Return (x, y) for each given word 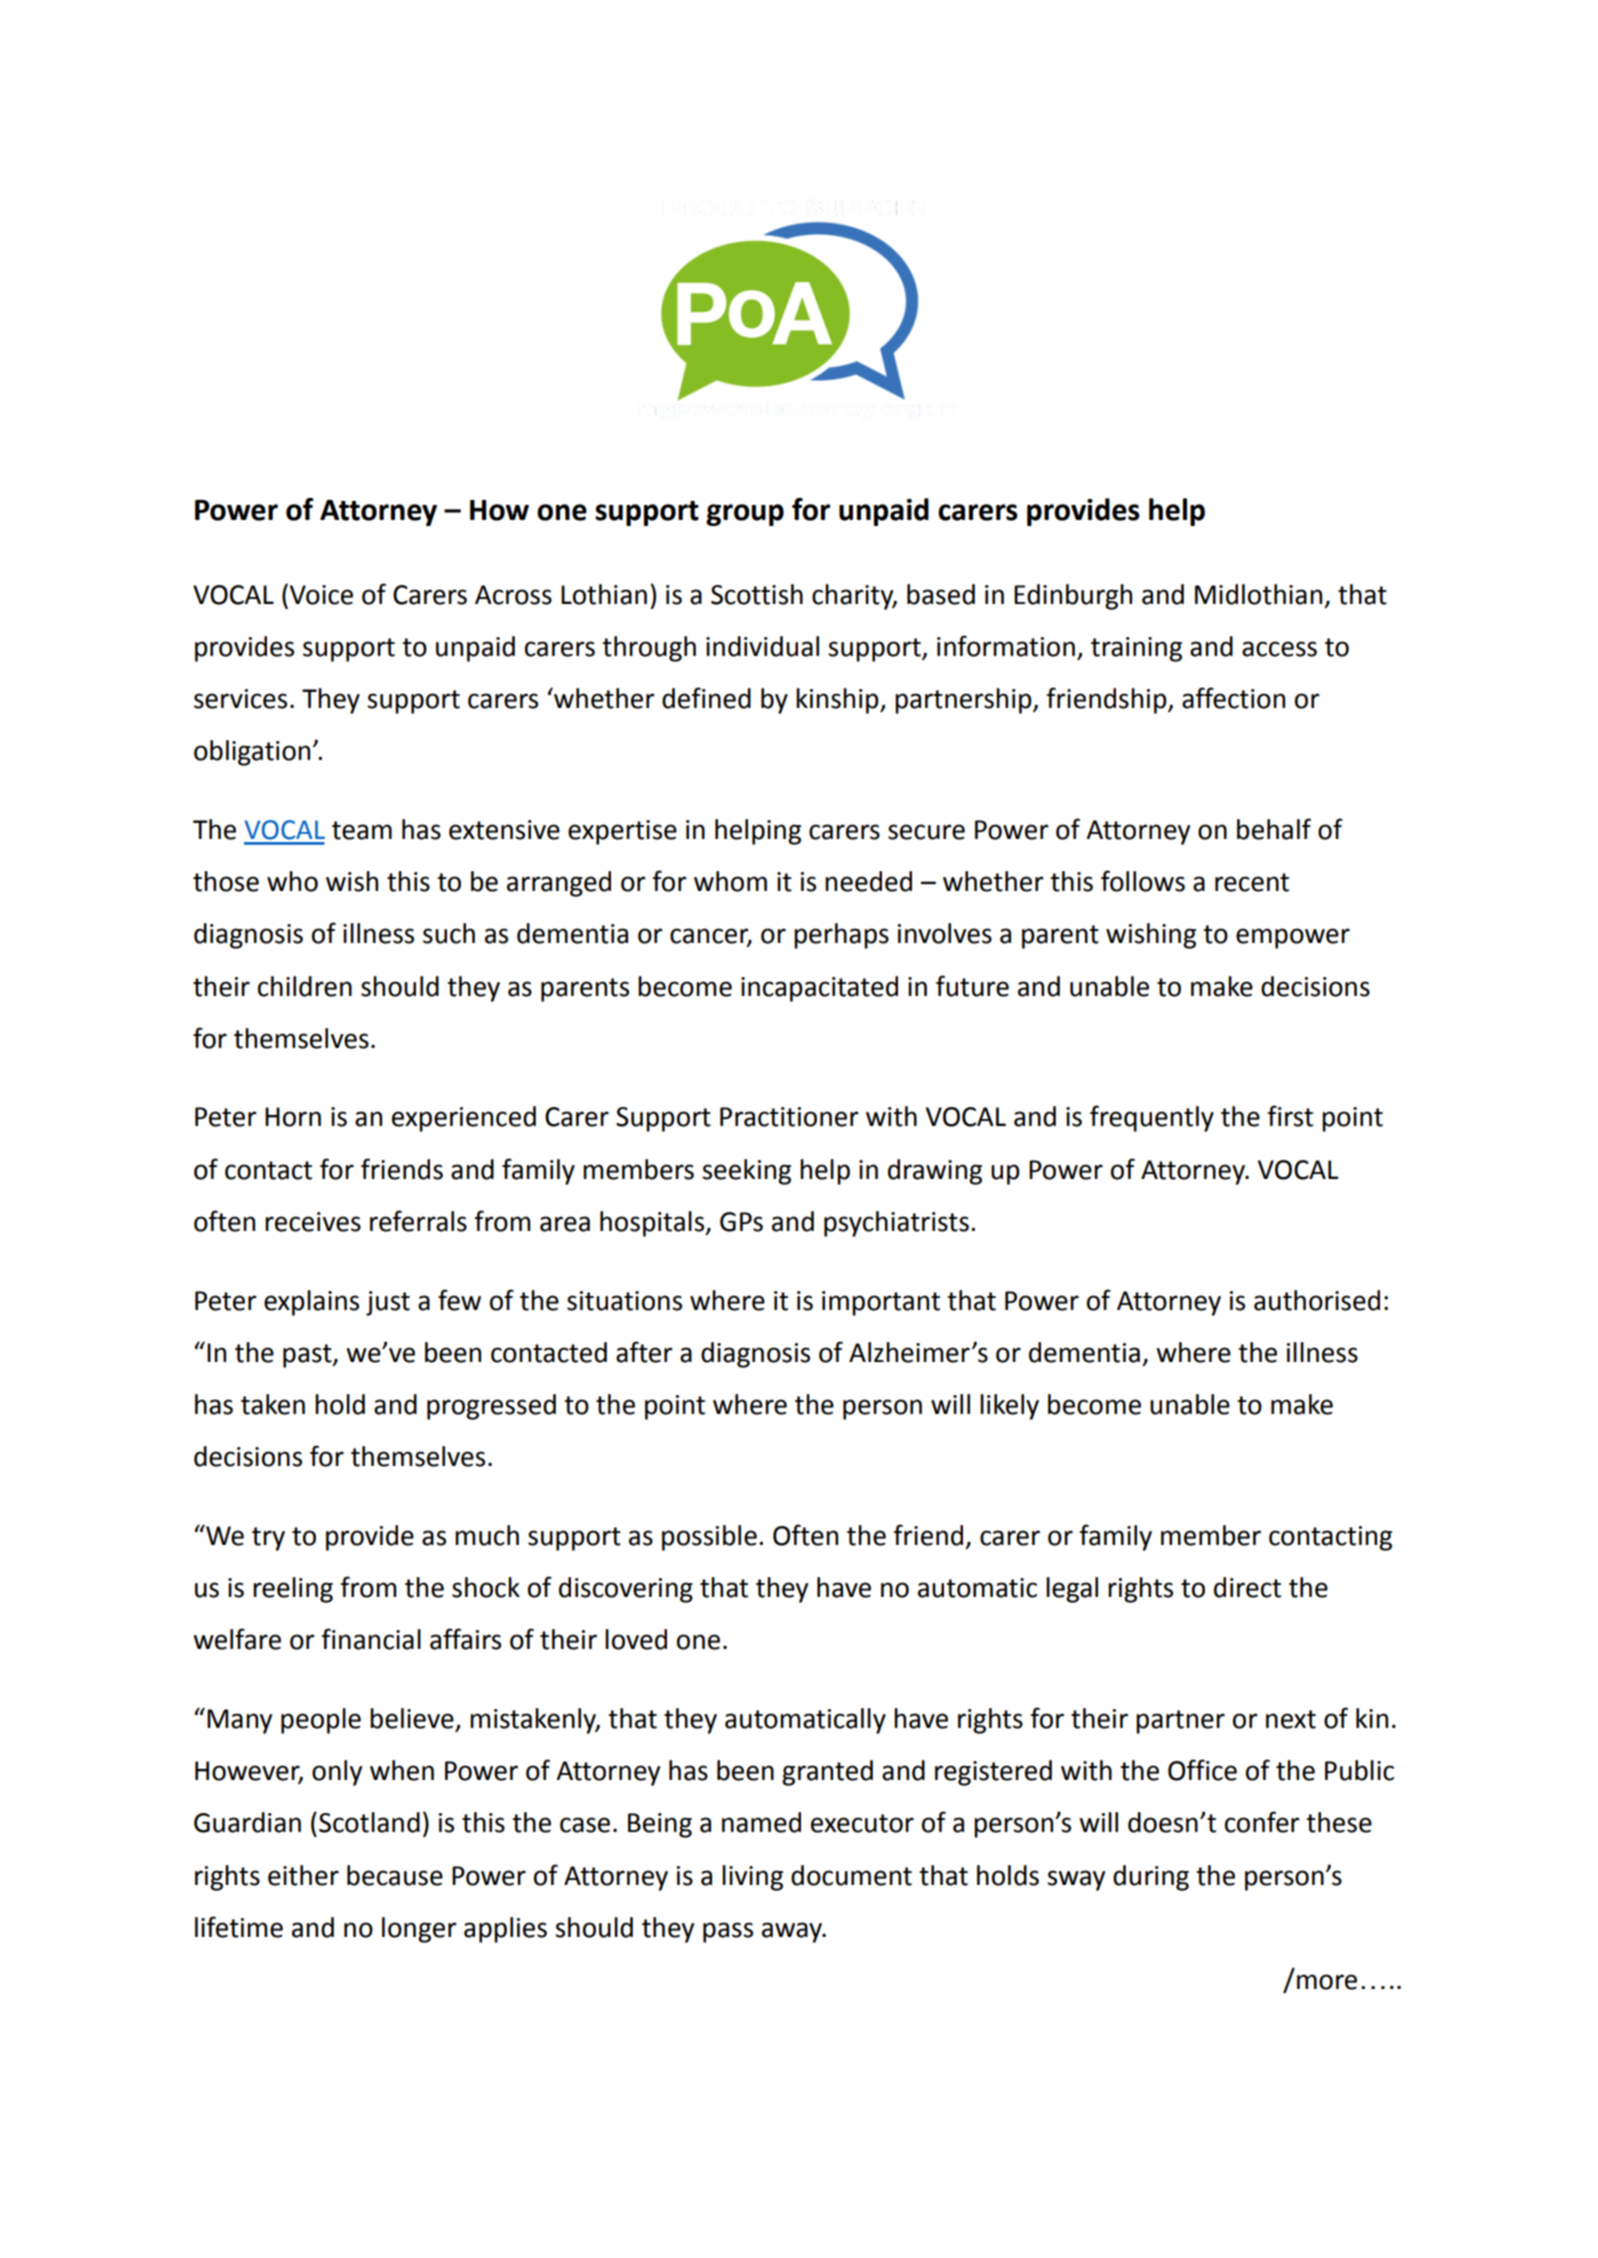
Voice (321, 595)
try (268, 1539)
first (1290, 1116)
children (305, 986)
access (1279, 649)
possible (709, 1538)
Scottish (757, 594)
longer (419, 1930)
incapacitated (819, 989)
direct (1247, 1587)
